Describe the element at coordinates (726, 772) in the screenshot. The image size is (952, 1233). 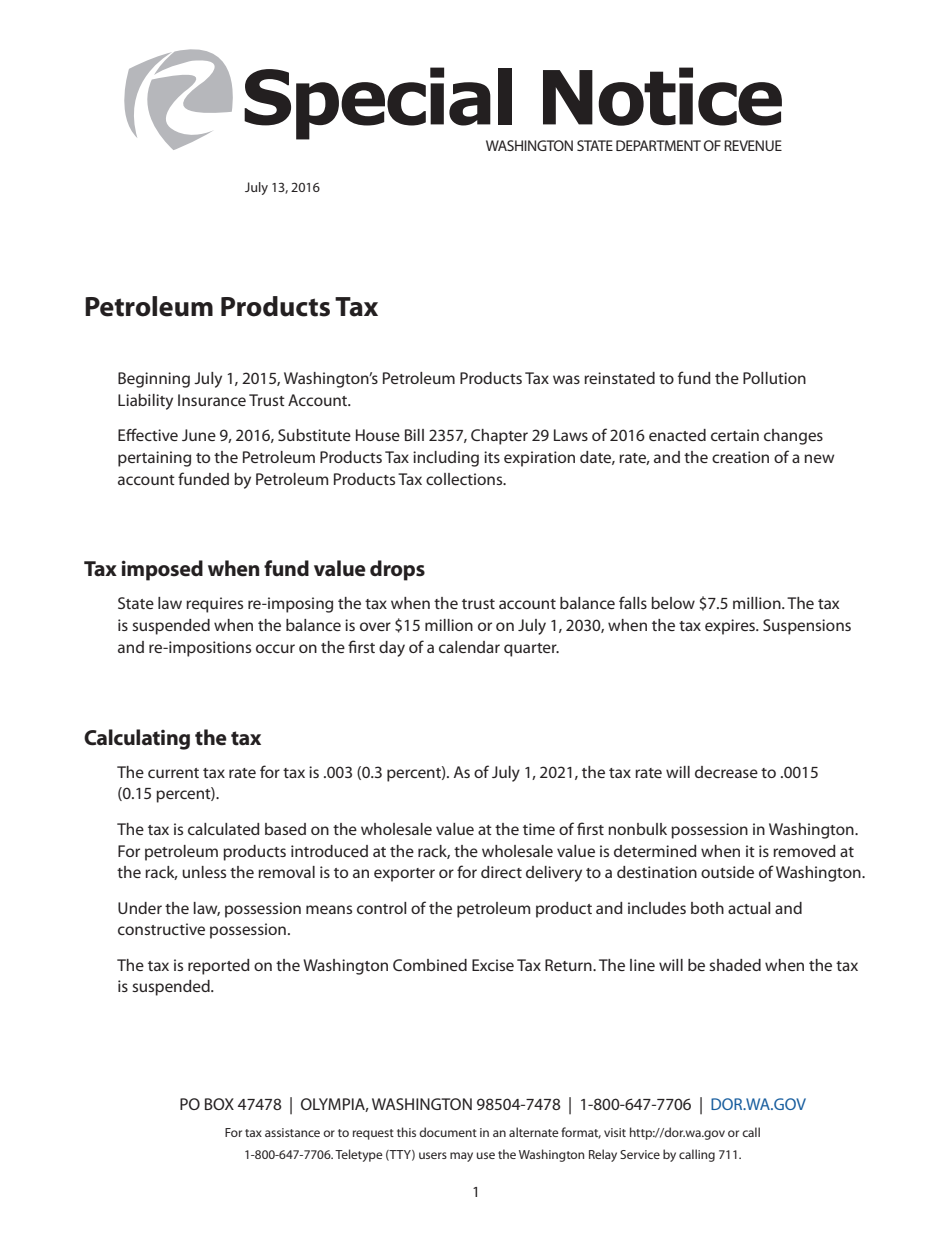
I see `decrease` at that location.
